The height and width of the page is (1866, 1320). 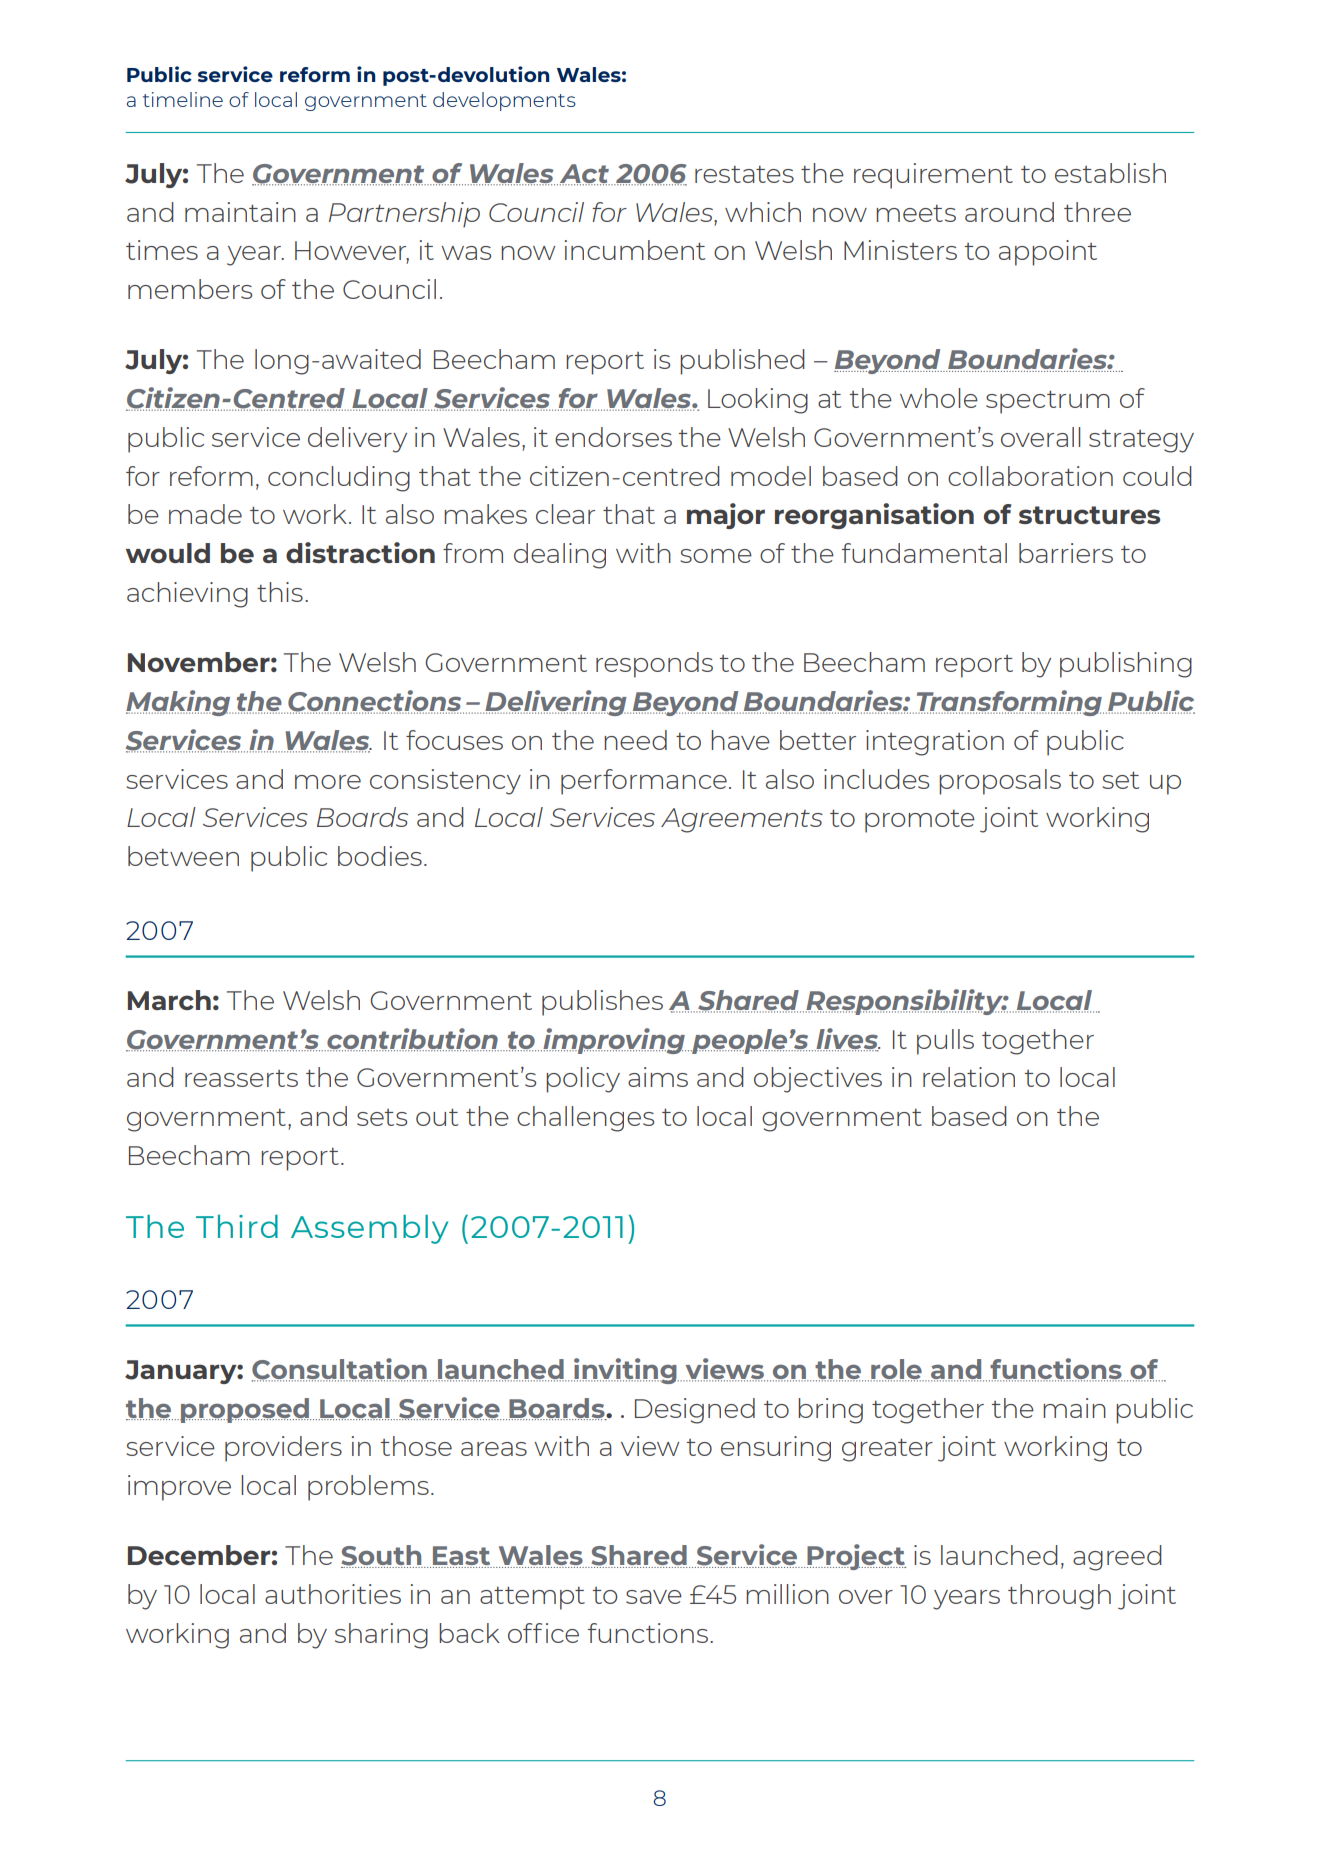 I want to click on Transforming, so click(x=1010, y=703).
